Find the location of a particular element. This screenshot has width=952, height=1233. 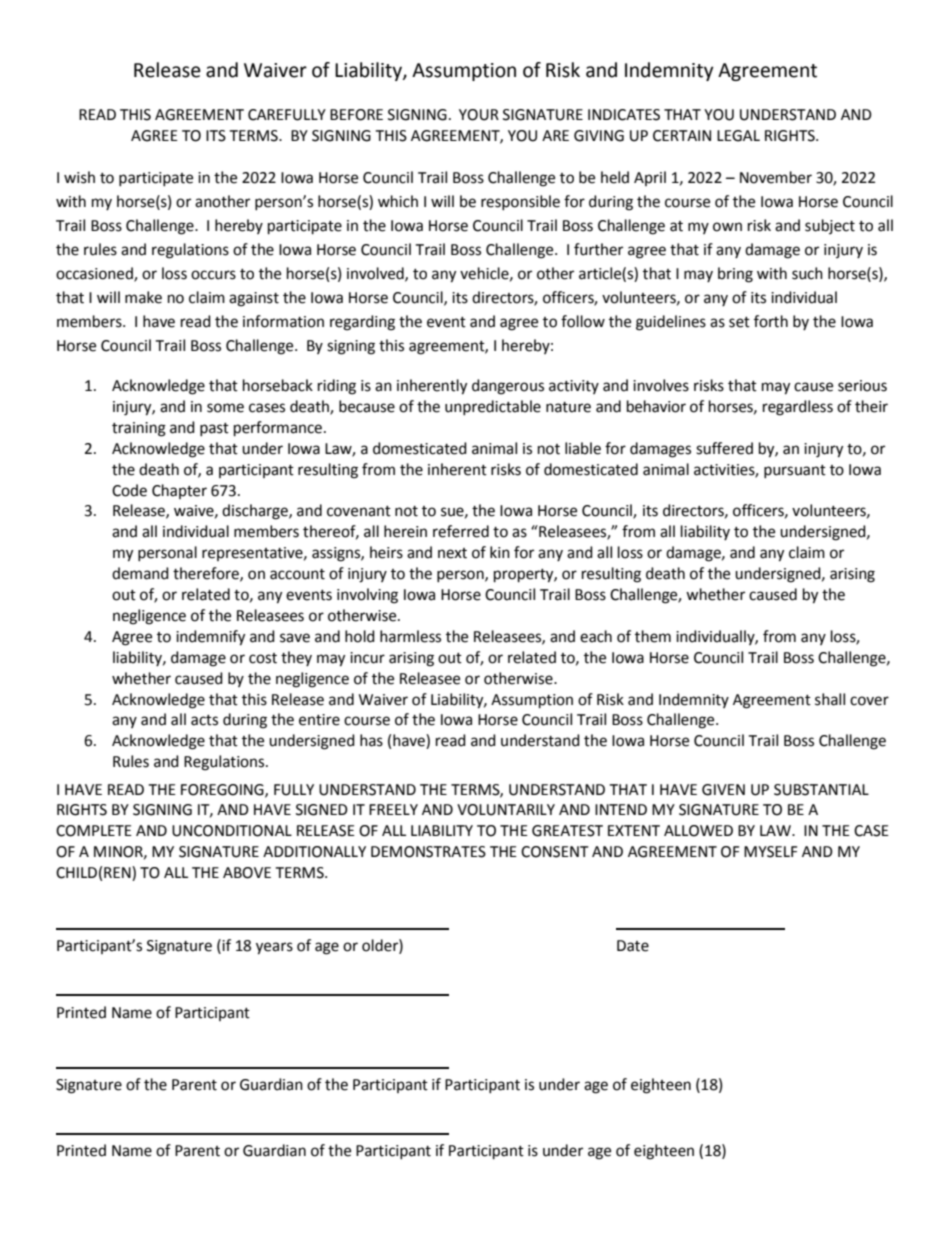

LEGAL is located at coordinates (738, 136).
